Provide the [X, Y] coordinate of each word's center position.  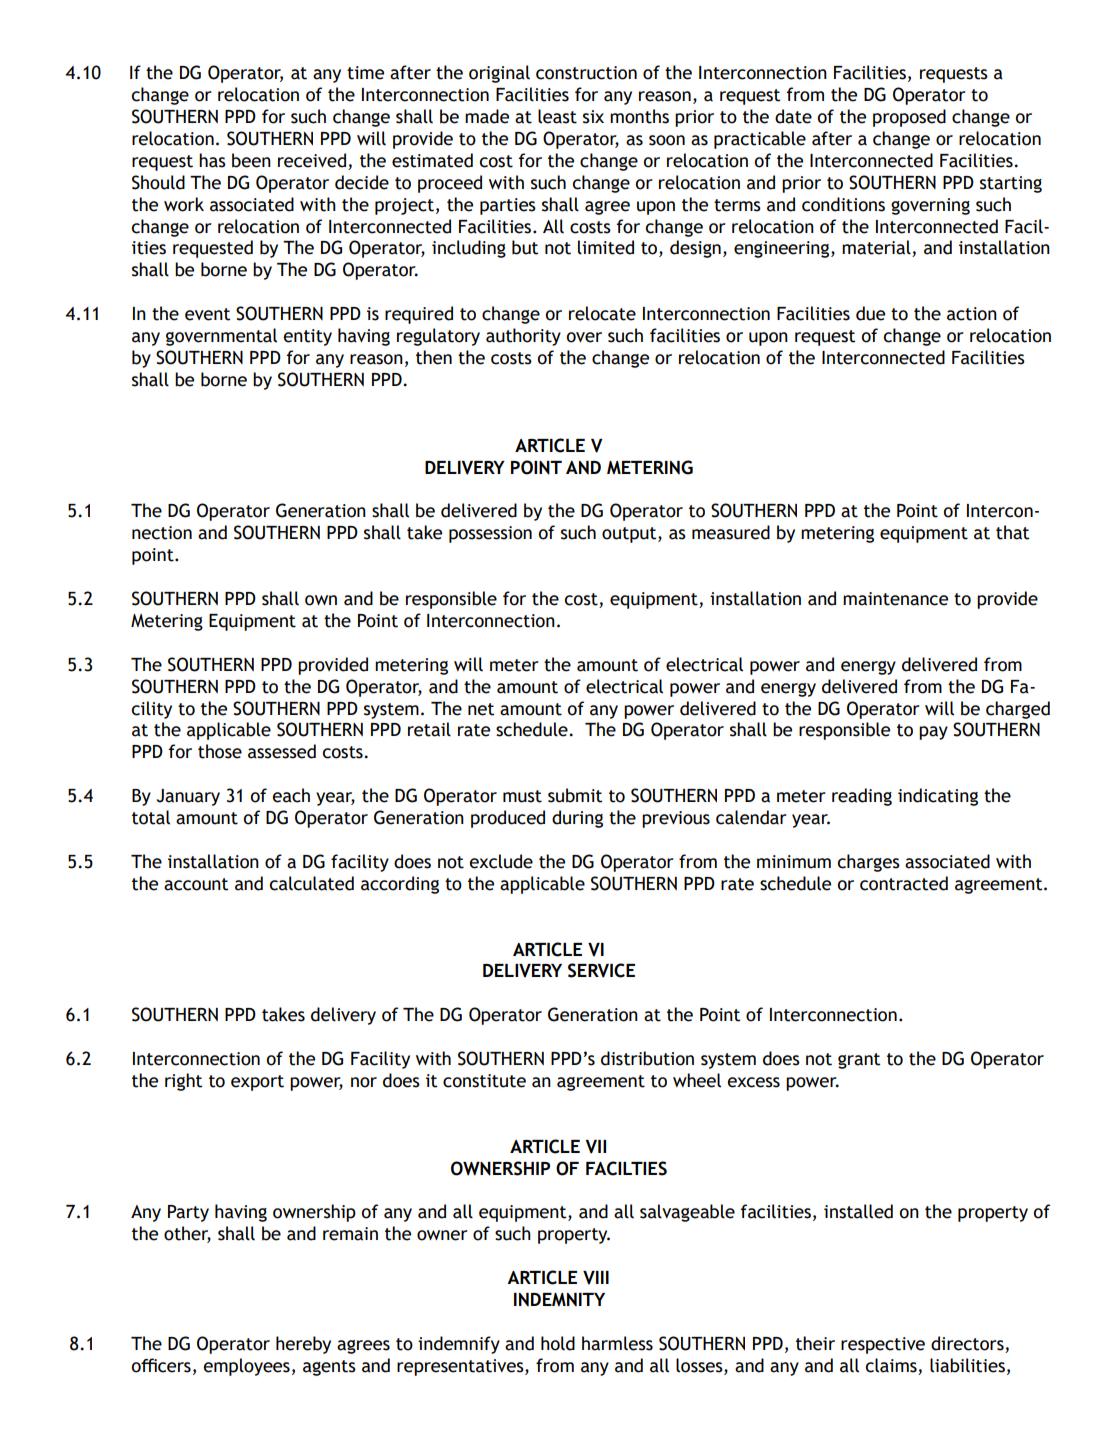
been [251, 160]
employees [246, 1367]
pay [933, 733]
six [593, 117]
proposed [909, 118]
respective [883, 1345]
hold [558, 1343]
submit [575, 795]
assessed [282, 751]
